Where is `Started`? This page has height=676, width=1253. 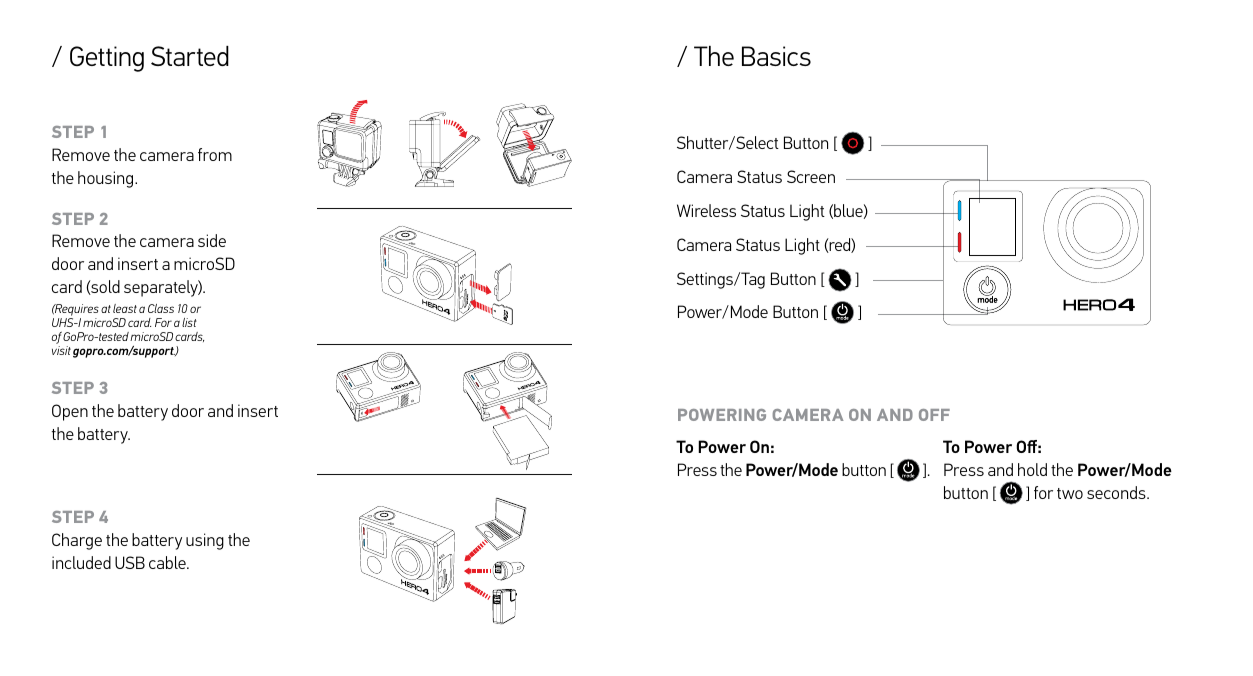
Started is located at coordinates (190, 56).
